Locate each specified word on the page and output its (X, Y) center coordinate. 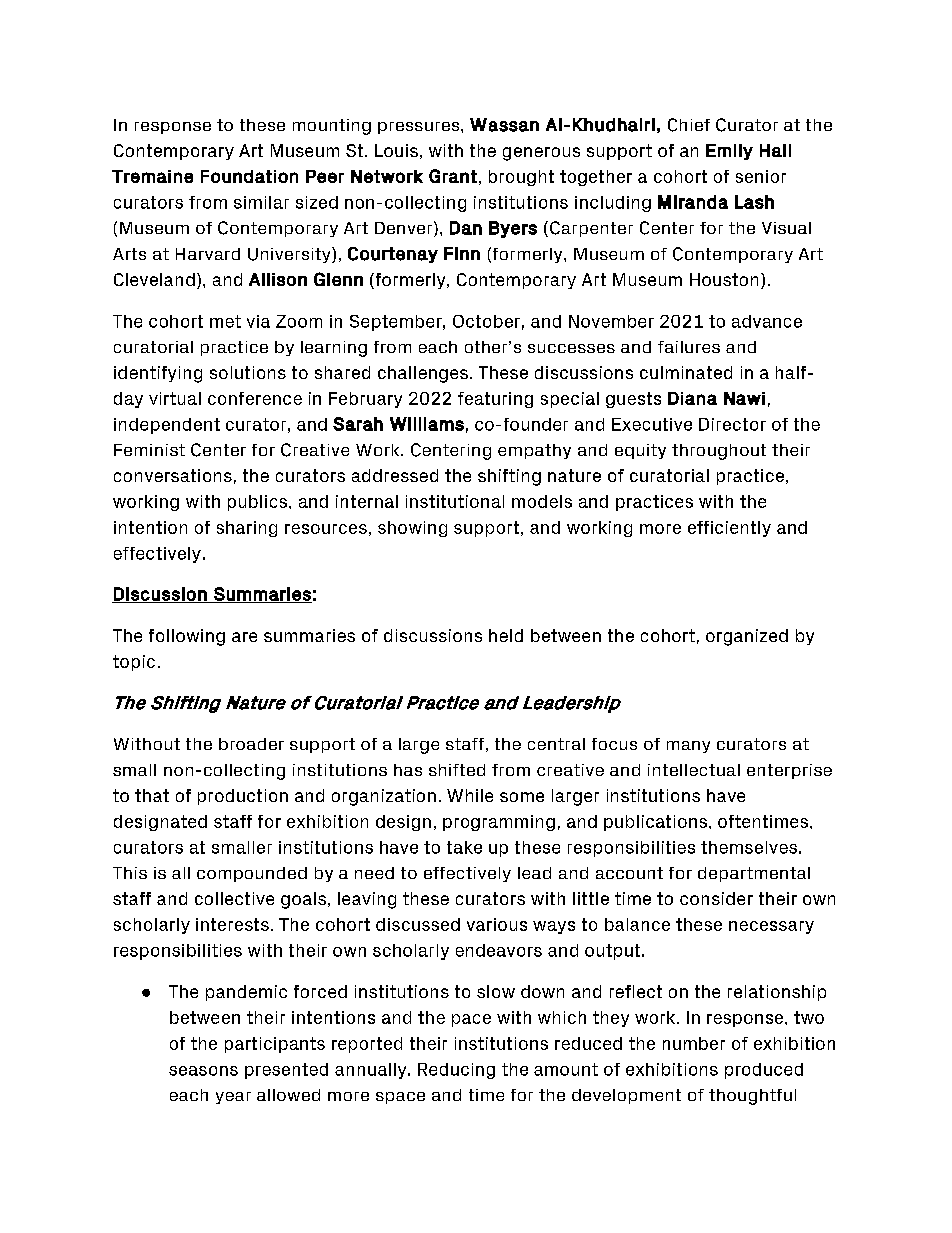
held (506, 635)
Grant (453, 176)
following (187, 637)
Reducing (456, 1071)
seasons (203, 1071)
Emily (729, 152)
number (694, 1043)
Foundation (249, 176)
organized (747, 637)
